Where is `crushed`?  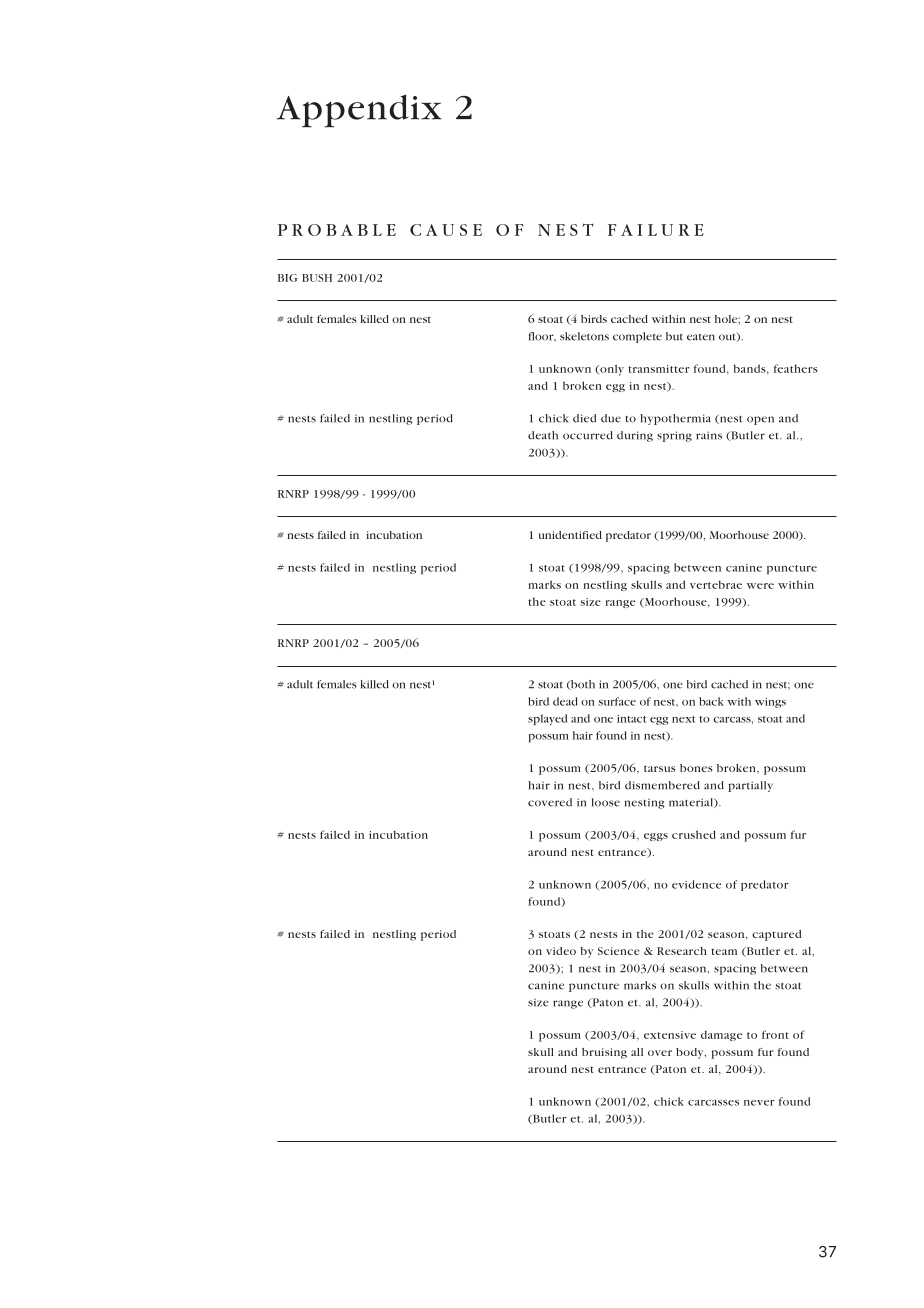 crushed is located at coordinates (694, 834).
